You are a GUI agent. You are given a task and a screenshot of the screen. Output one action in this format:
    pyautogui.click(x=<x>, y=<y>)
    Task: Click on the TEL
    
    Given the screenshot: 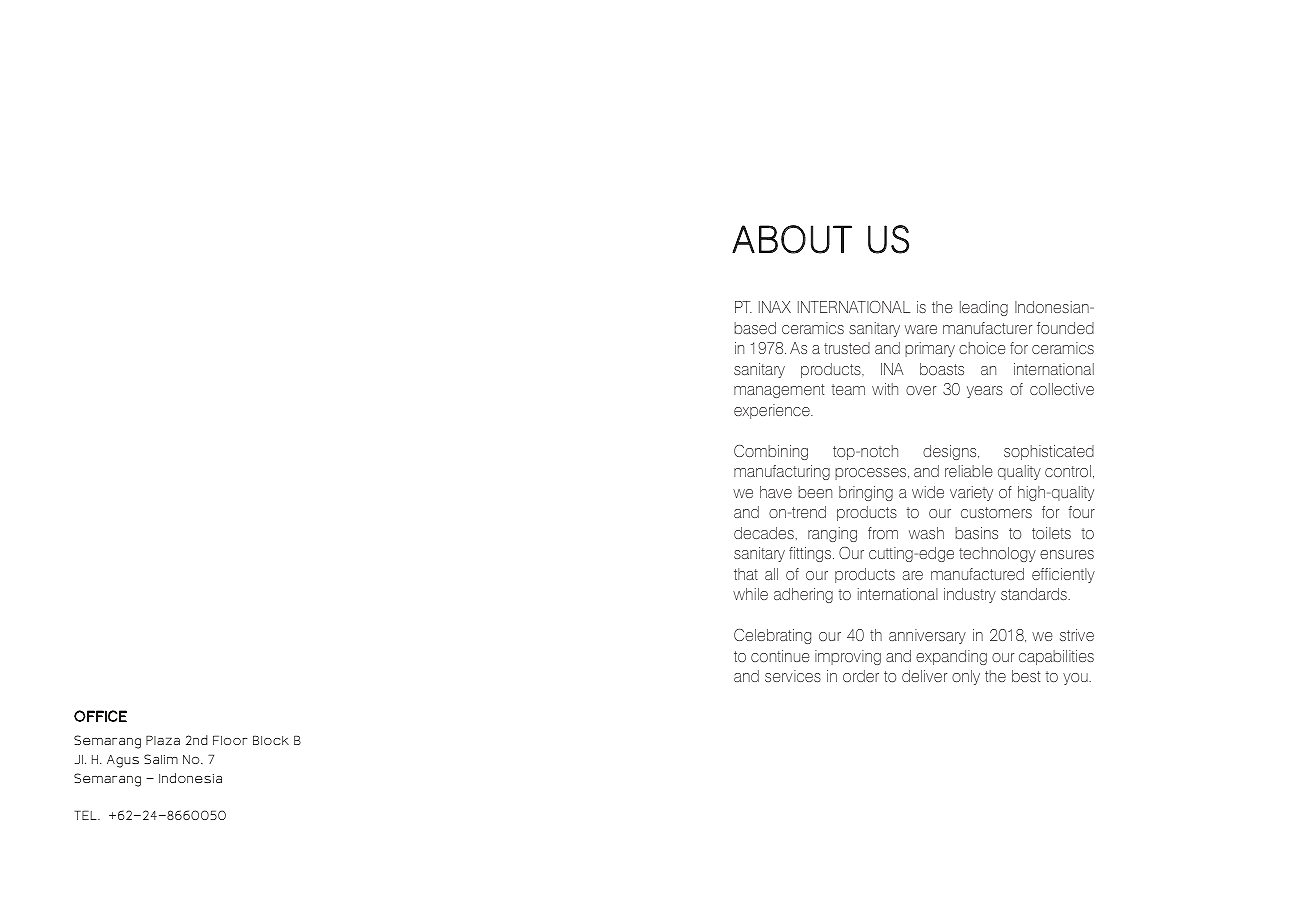 What is the action you would take?
    pyautogui.click(x=86, y=815)
